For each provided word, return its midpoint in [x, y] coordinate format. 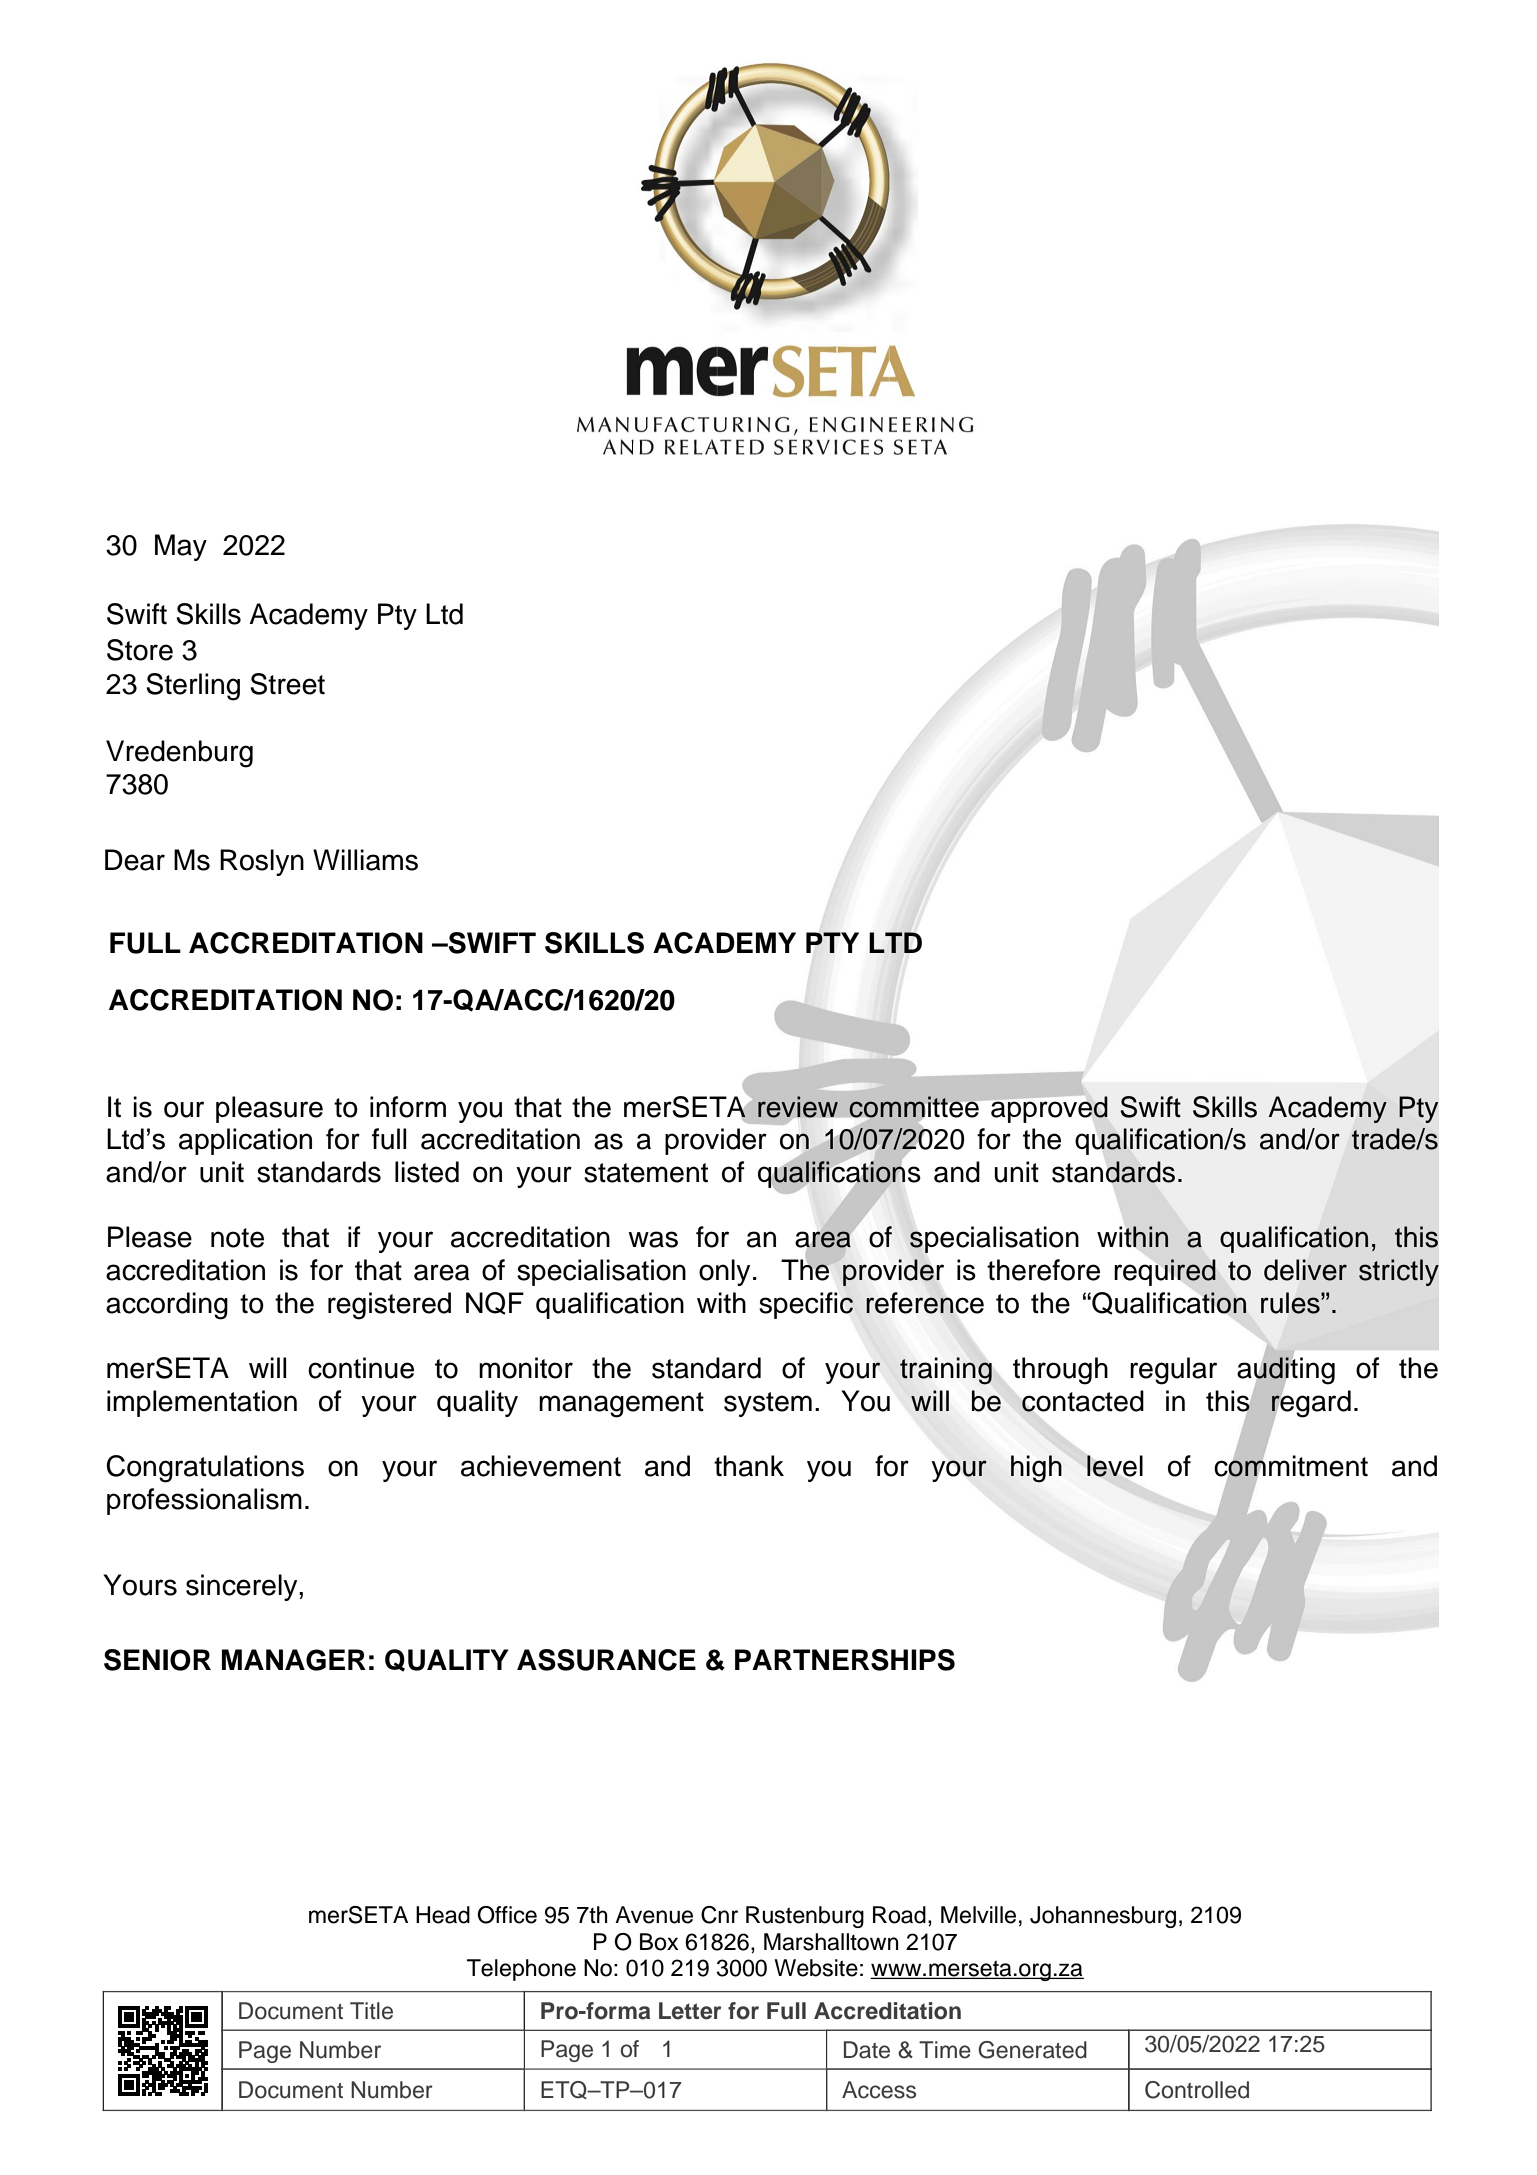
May [181, 547]
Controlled [1197, 2090]
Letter [690, 2011]
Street [287, 684]
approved [1049, 1109]
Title [371, 2011]
